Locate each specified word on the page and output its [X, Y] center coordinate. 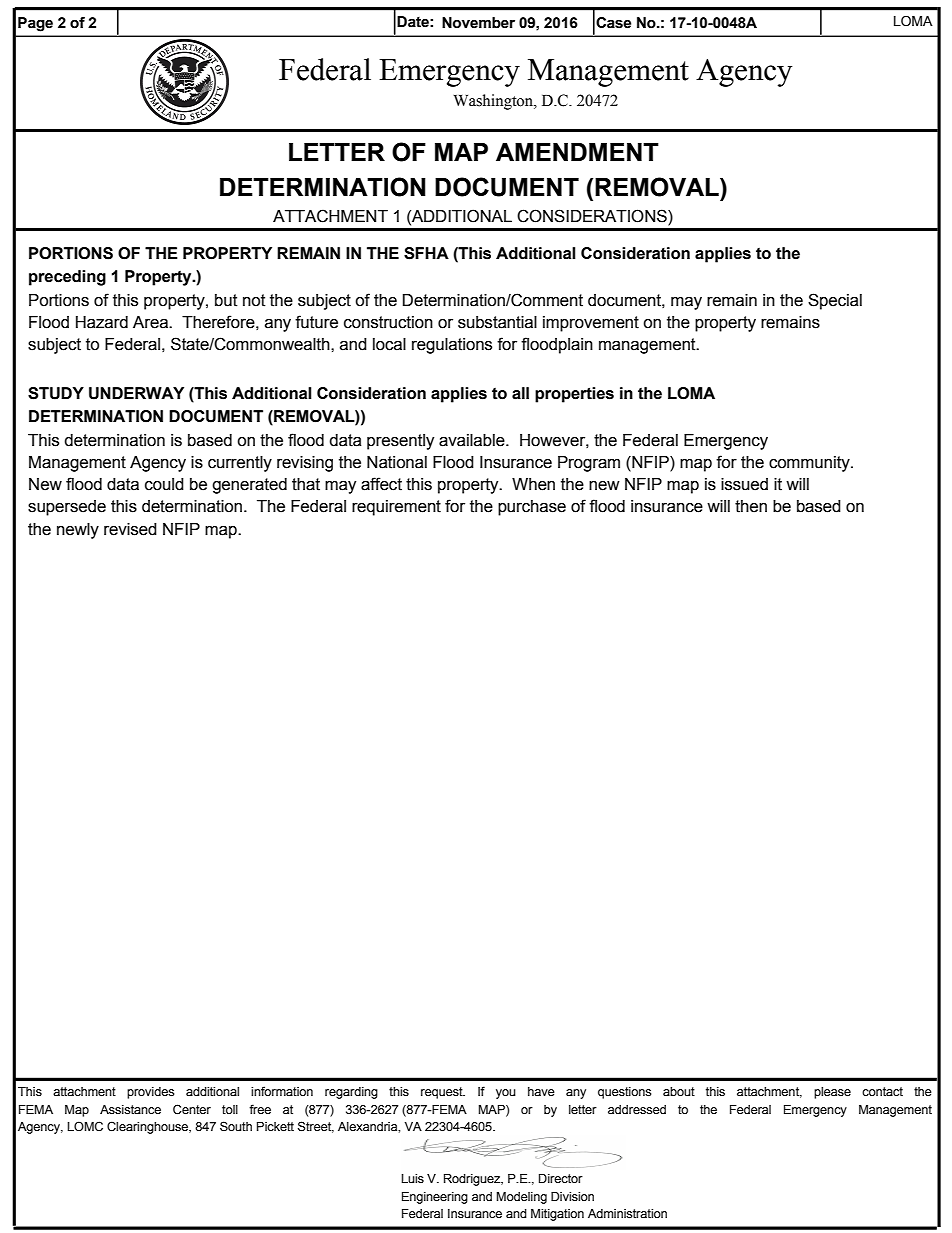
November [478, 23]
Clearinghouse [148, 1127]
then [751, 506]
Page [35, 24]
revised [130, 529]
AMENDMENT [577, 152]
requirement [396, 508]
